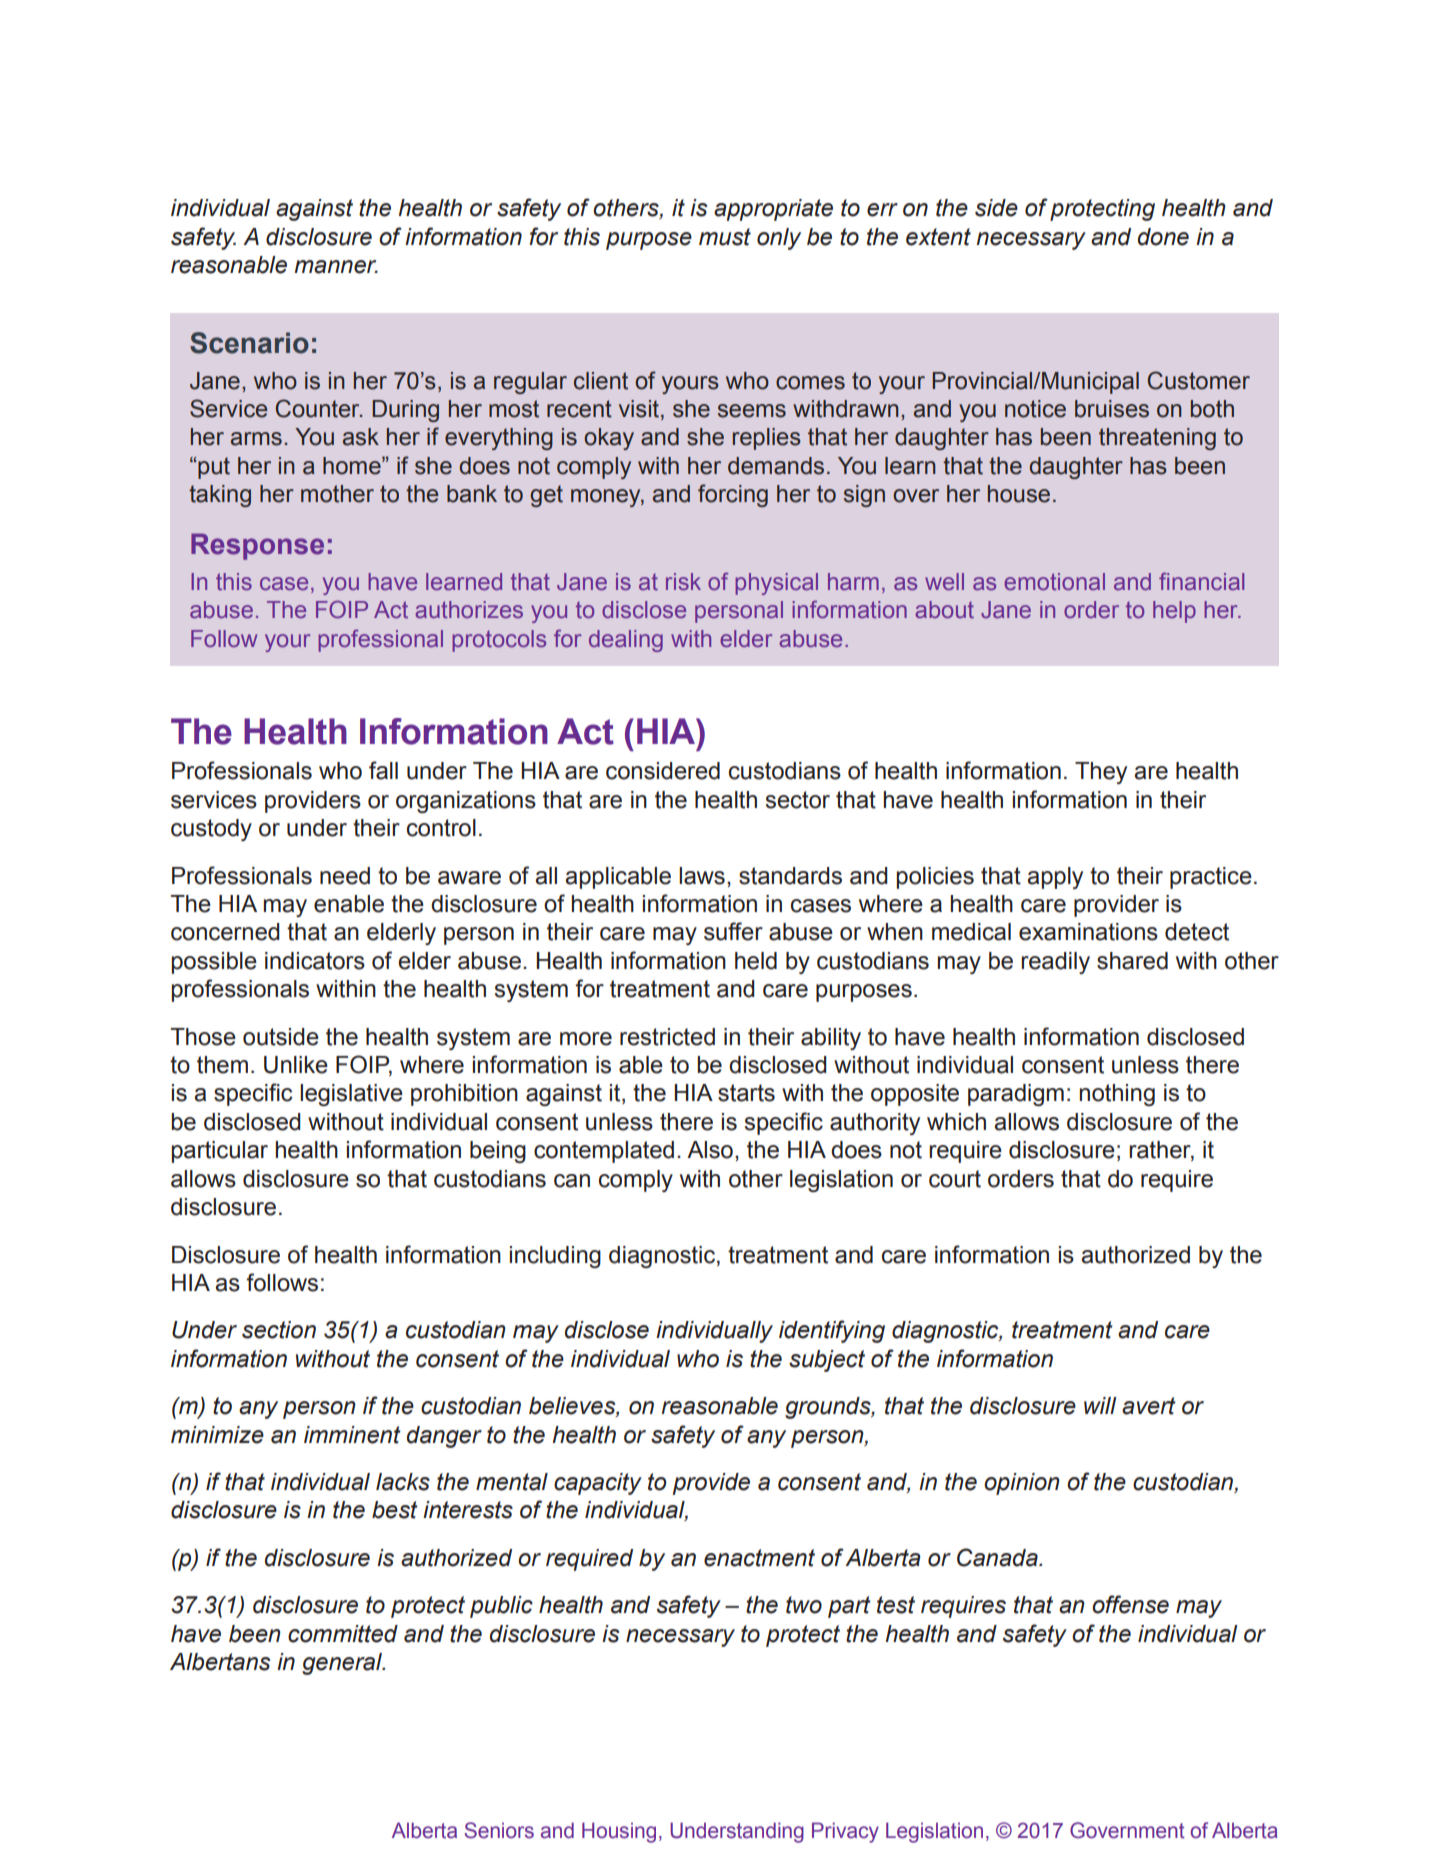 This document has width=1449, height=1876. Describe the element at coordinates (343, 1664) in the document. I see `general` at that location.
